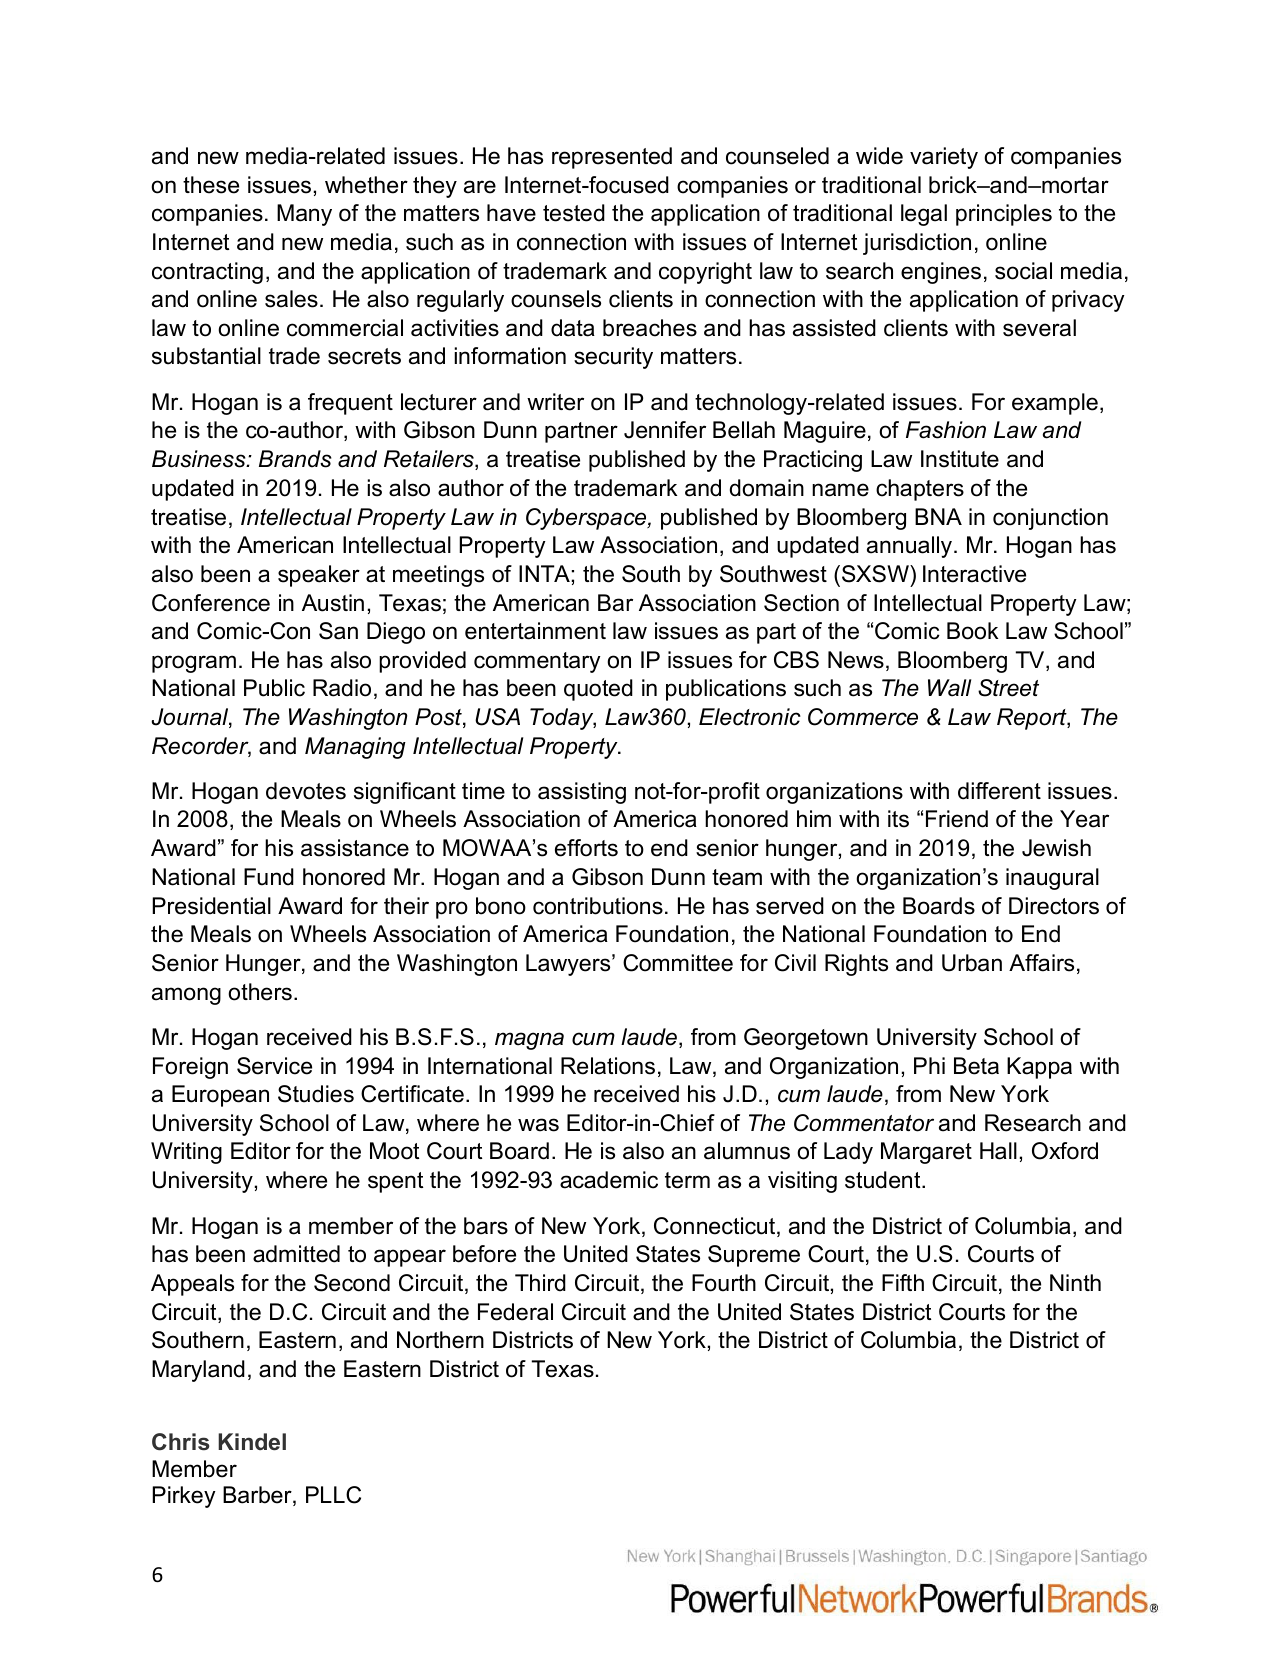 This image has width=1285, height=1663. I want to click on Studies, so click(316, 1094).
